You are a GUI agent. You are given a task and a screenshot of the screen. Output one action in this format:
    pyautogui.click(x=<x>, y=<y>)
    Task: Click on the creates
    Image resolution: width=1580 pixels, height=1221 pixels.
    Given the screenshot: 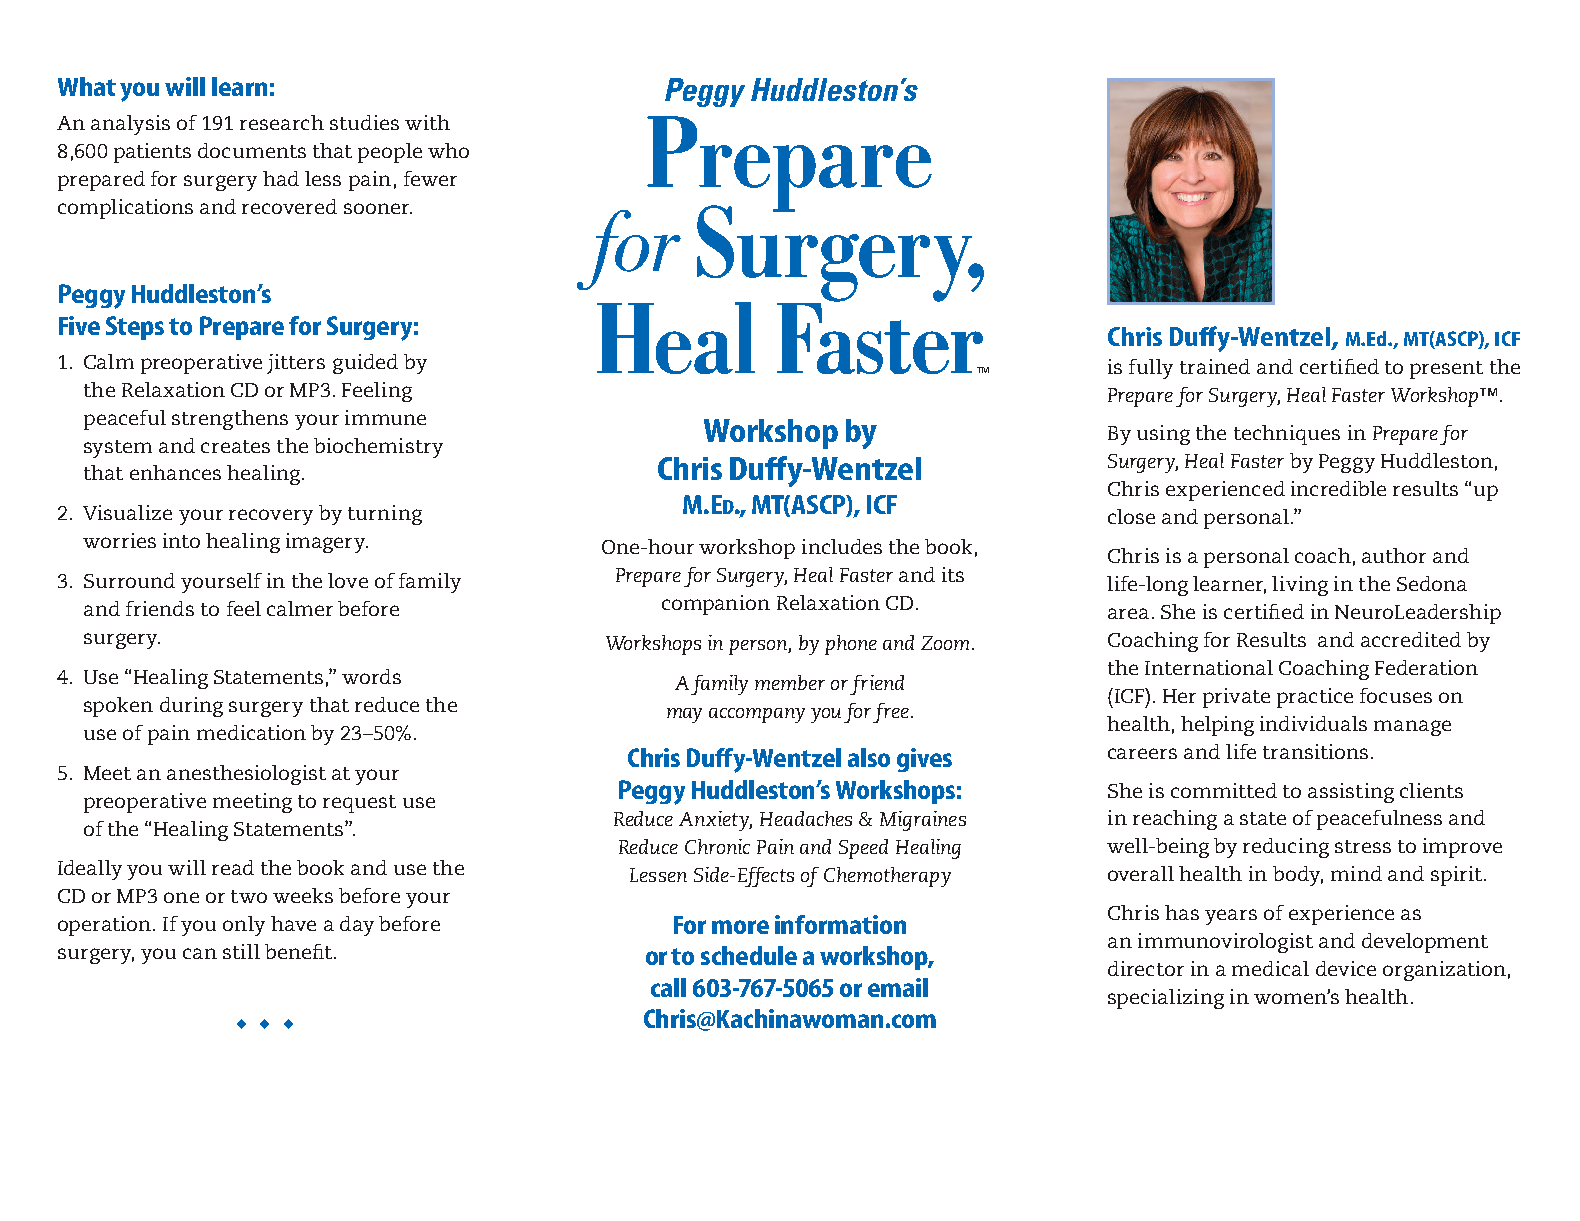 What is the action you would take?
    pyautogui.click(x=235, y=446)
